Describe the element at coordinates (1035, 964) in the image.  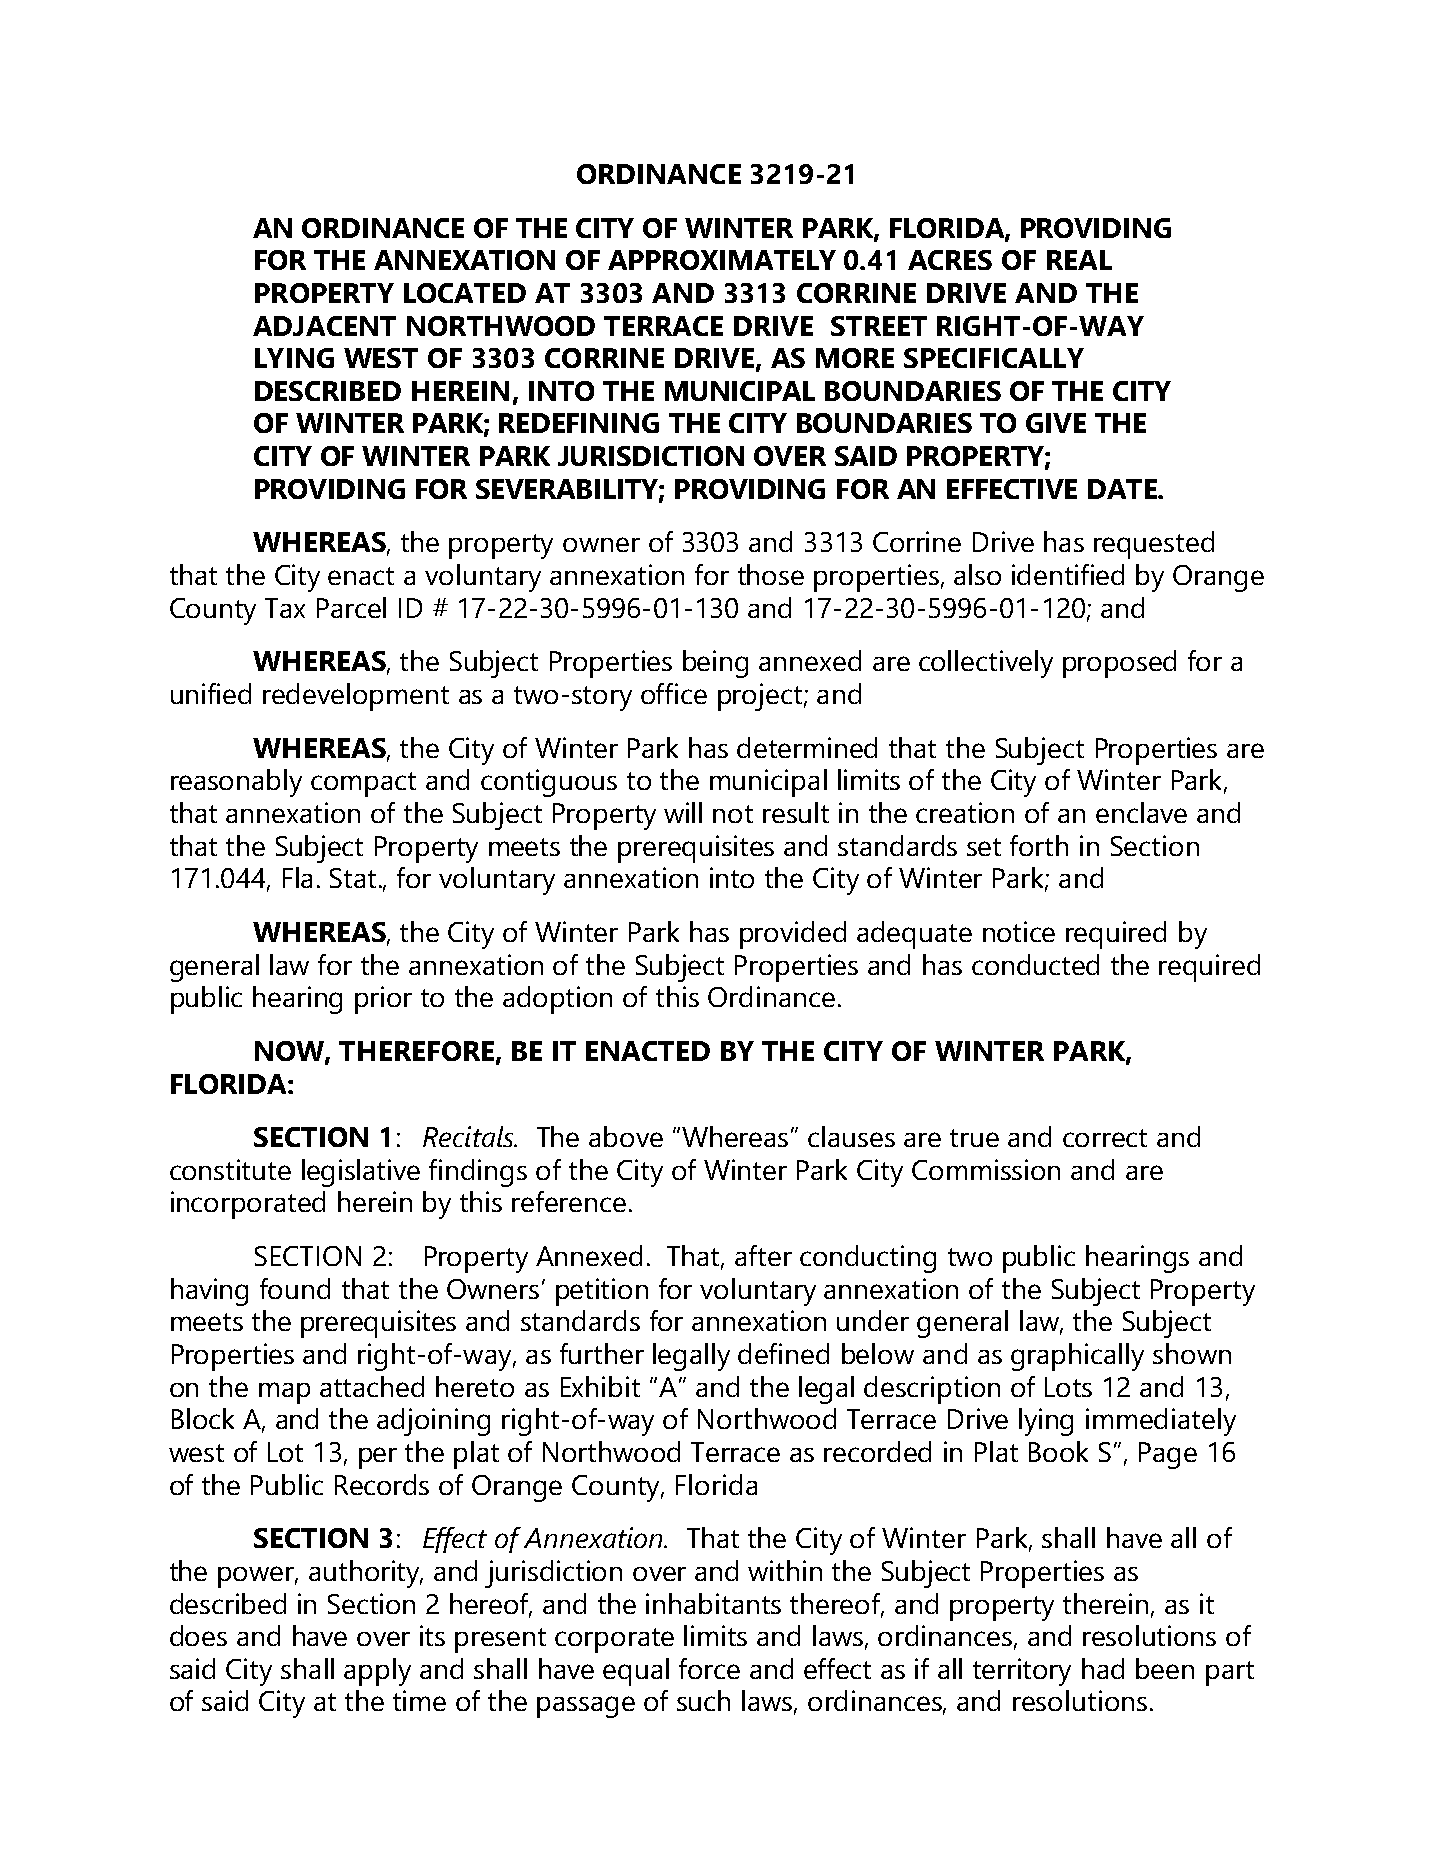
I see `conducted` at that location.
